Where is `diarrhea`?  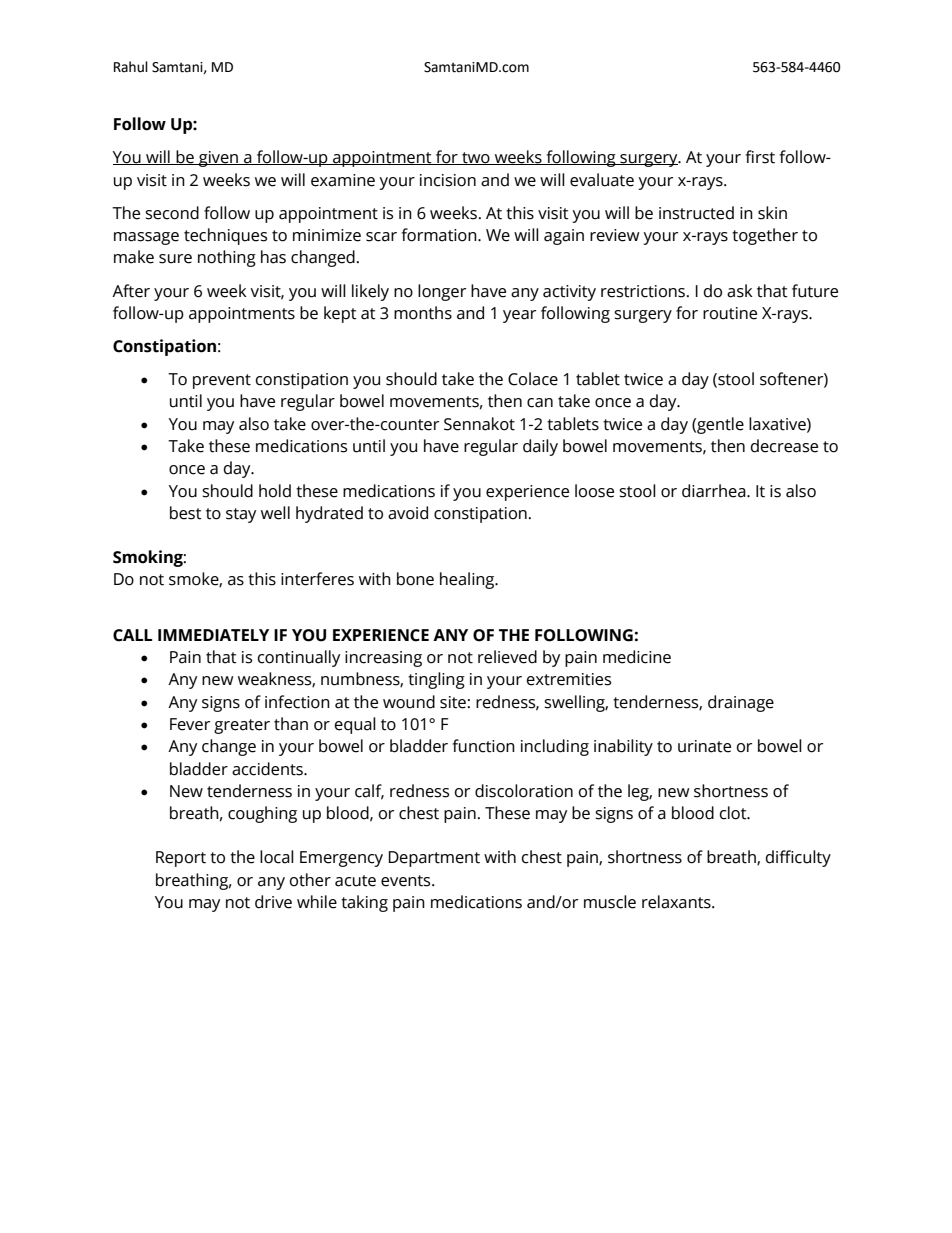 diarrhea is located at coordinates (715, 491).
